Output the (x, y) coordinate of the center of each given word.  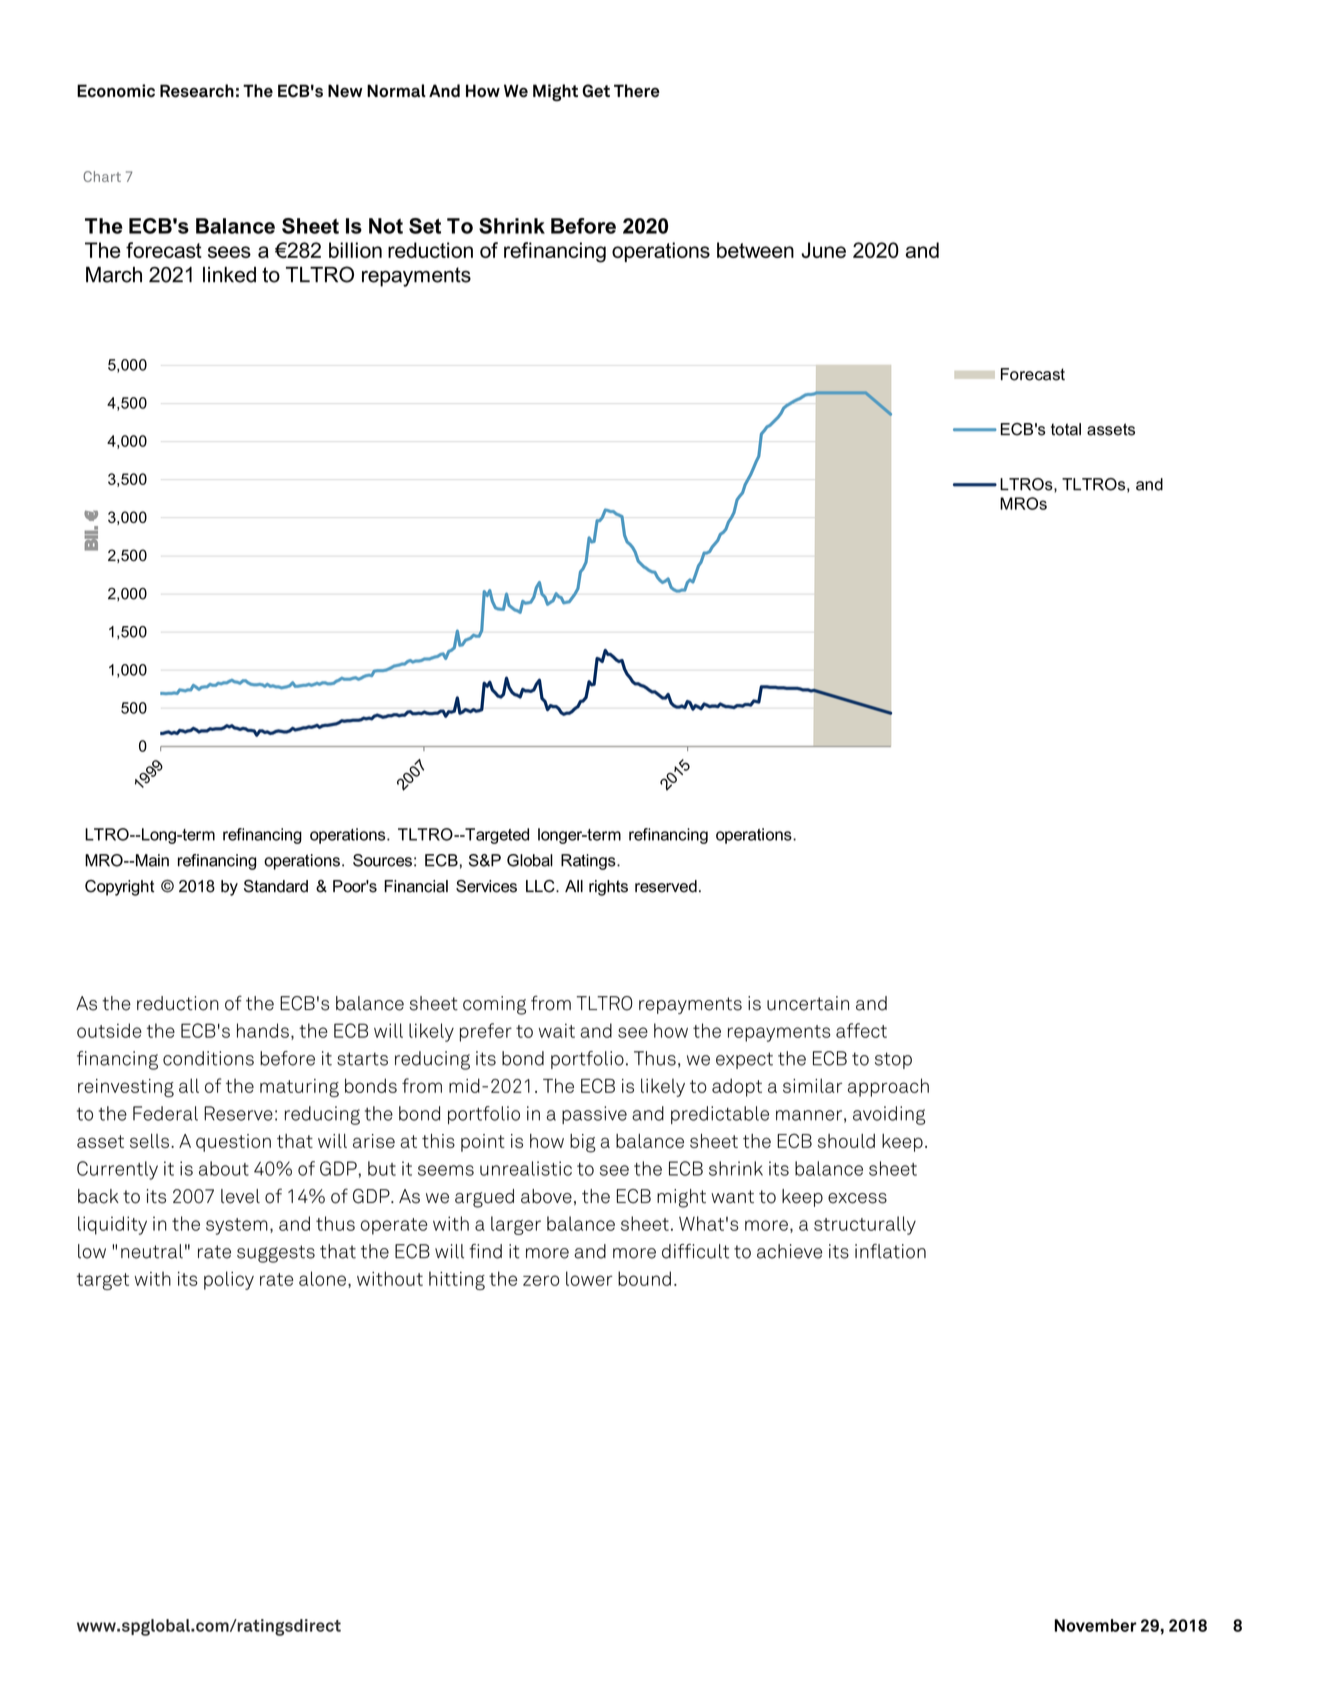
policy (229, 1280)
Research (197, 91)
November (1096, 1625)
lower (589, 1278)
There (637, 91)
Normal (396, 91)
